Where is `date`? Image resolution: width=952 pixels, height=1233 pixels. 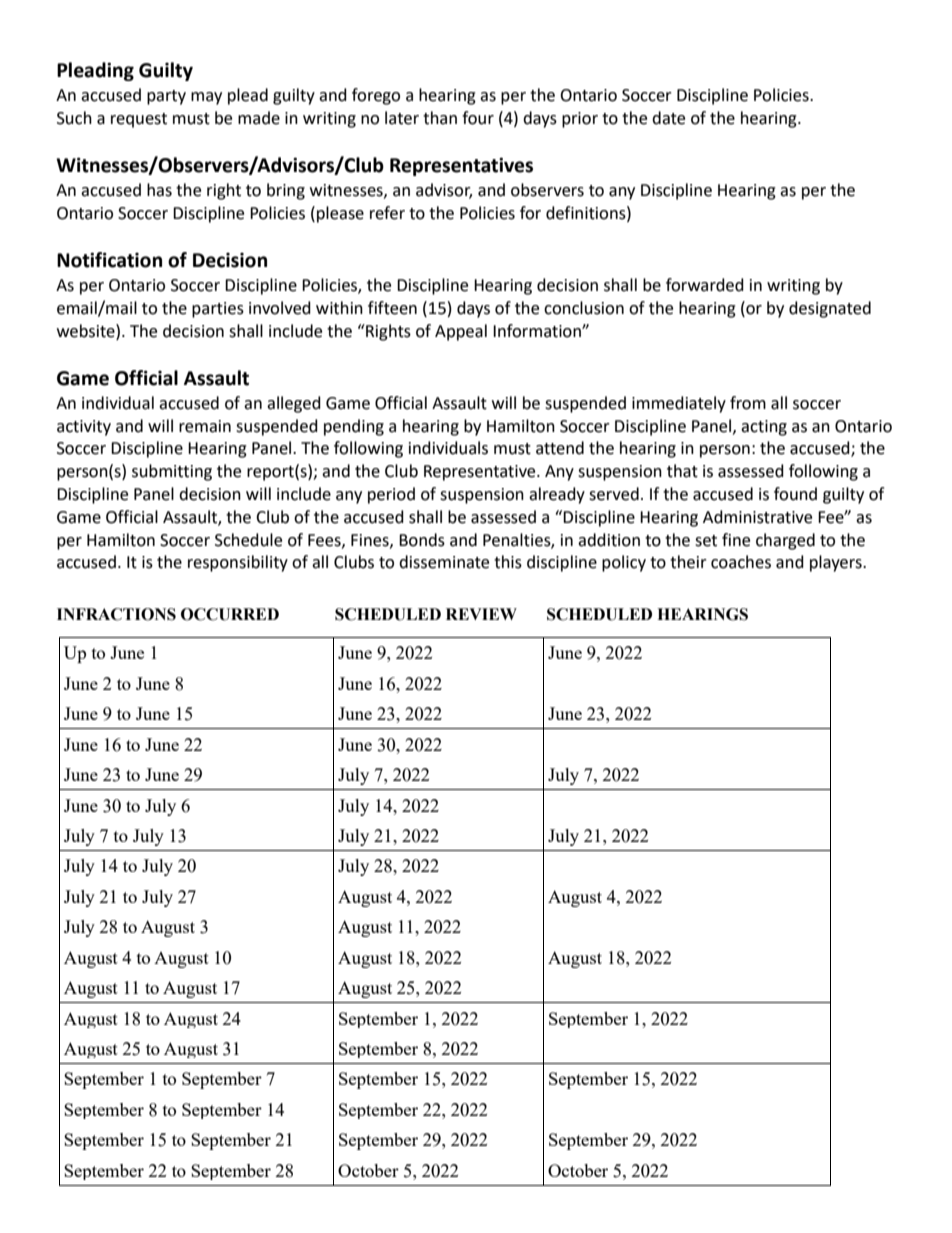 date is located at coordinates (668, 118).
